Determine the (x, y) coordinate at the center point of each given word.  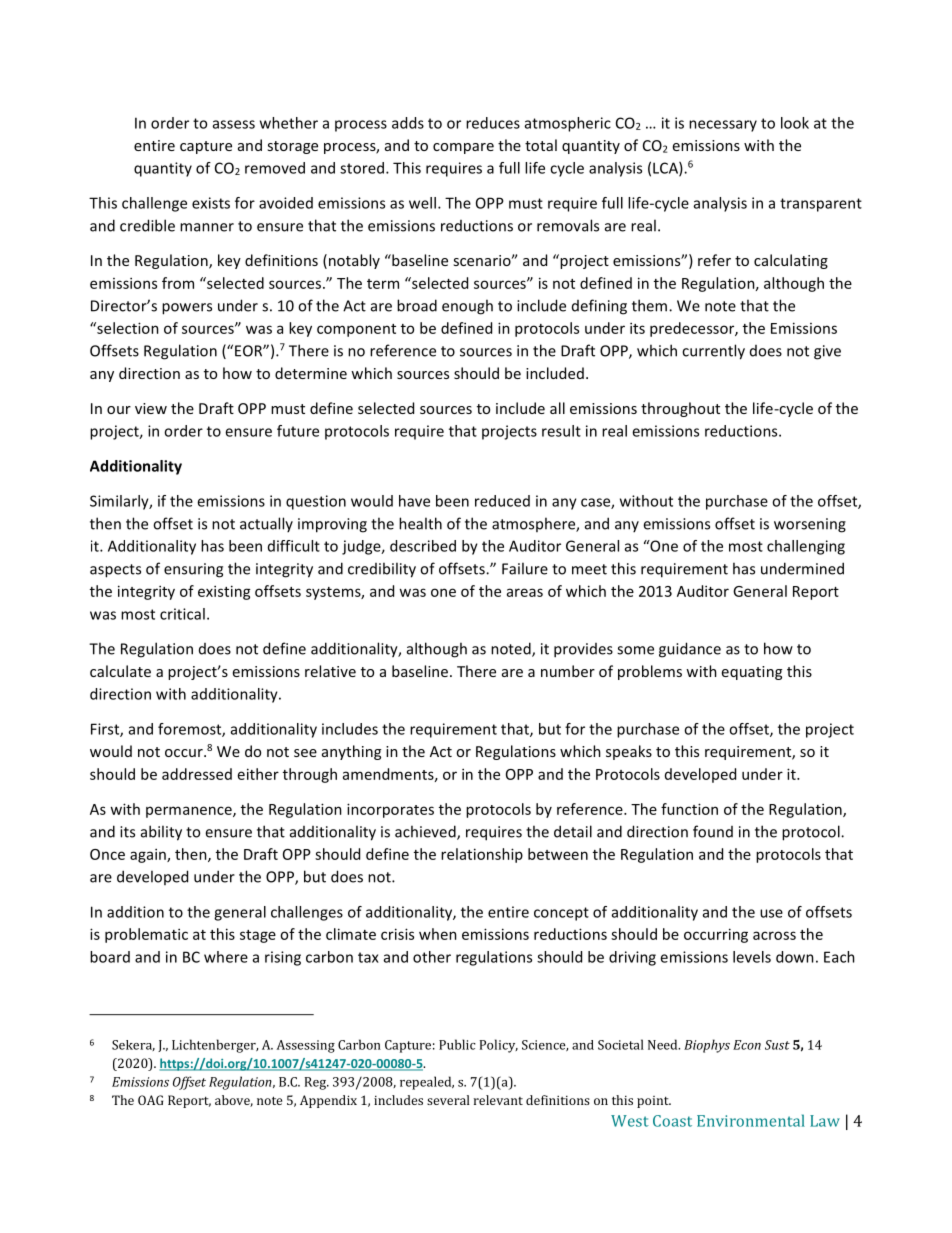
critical (182, 614)
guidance (690, 650)
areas (525, 592)
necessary (723, 126)
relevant (498, 1100)
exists (211, 203)
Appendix (328, 1101)
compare (463, 148)
